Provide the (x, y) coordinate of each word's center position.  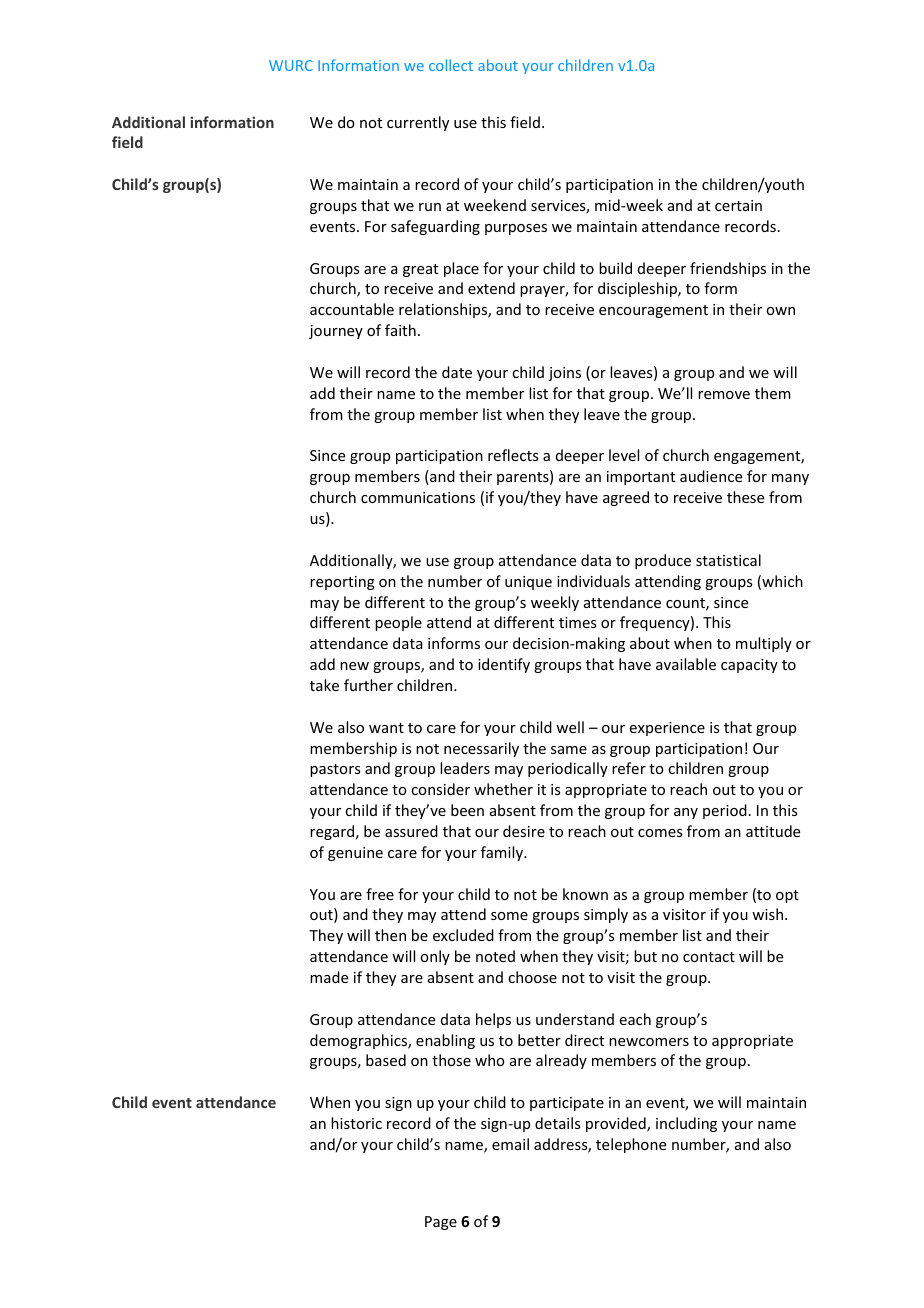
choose (532, 977)
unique (528, 583)
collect (451, 65)
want (386, 728)
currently (418, 123)
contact (709, 957)
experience (667, 729)
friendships (728, 269)
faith (400, 330)
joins (564, 374)
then (390, 935)
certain (738, 205)
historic (356, 1123)
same (569, 750)
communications (418, 497)
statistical (728, 560)
